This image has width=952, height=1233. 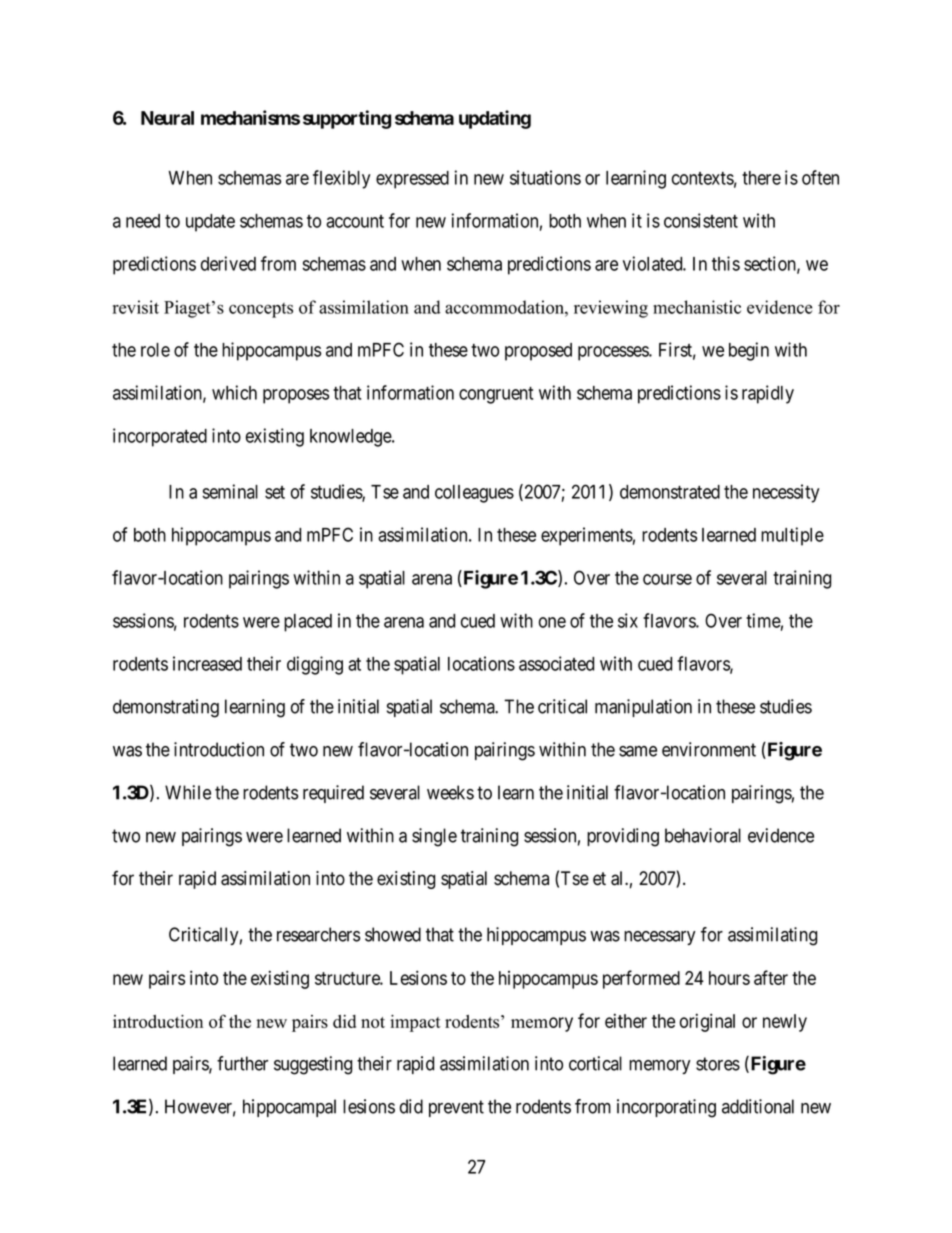 I want to click on one, so click(x=552, y=622).
